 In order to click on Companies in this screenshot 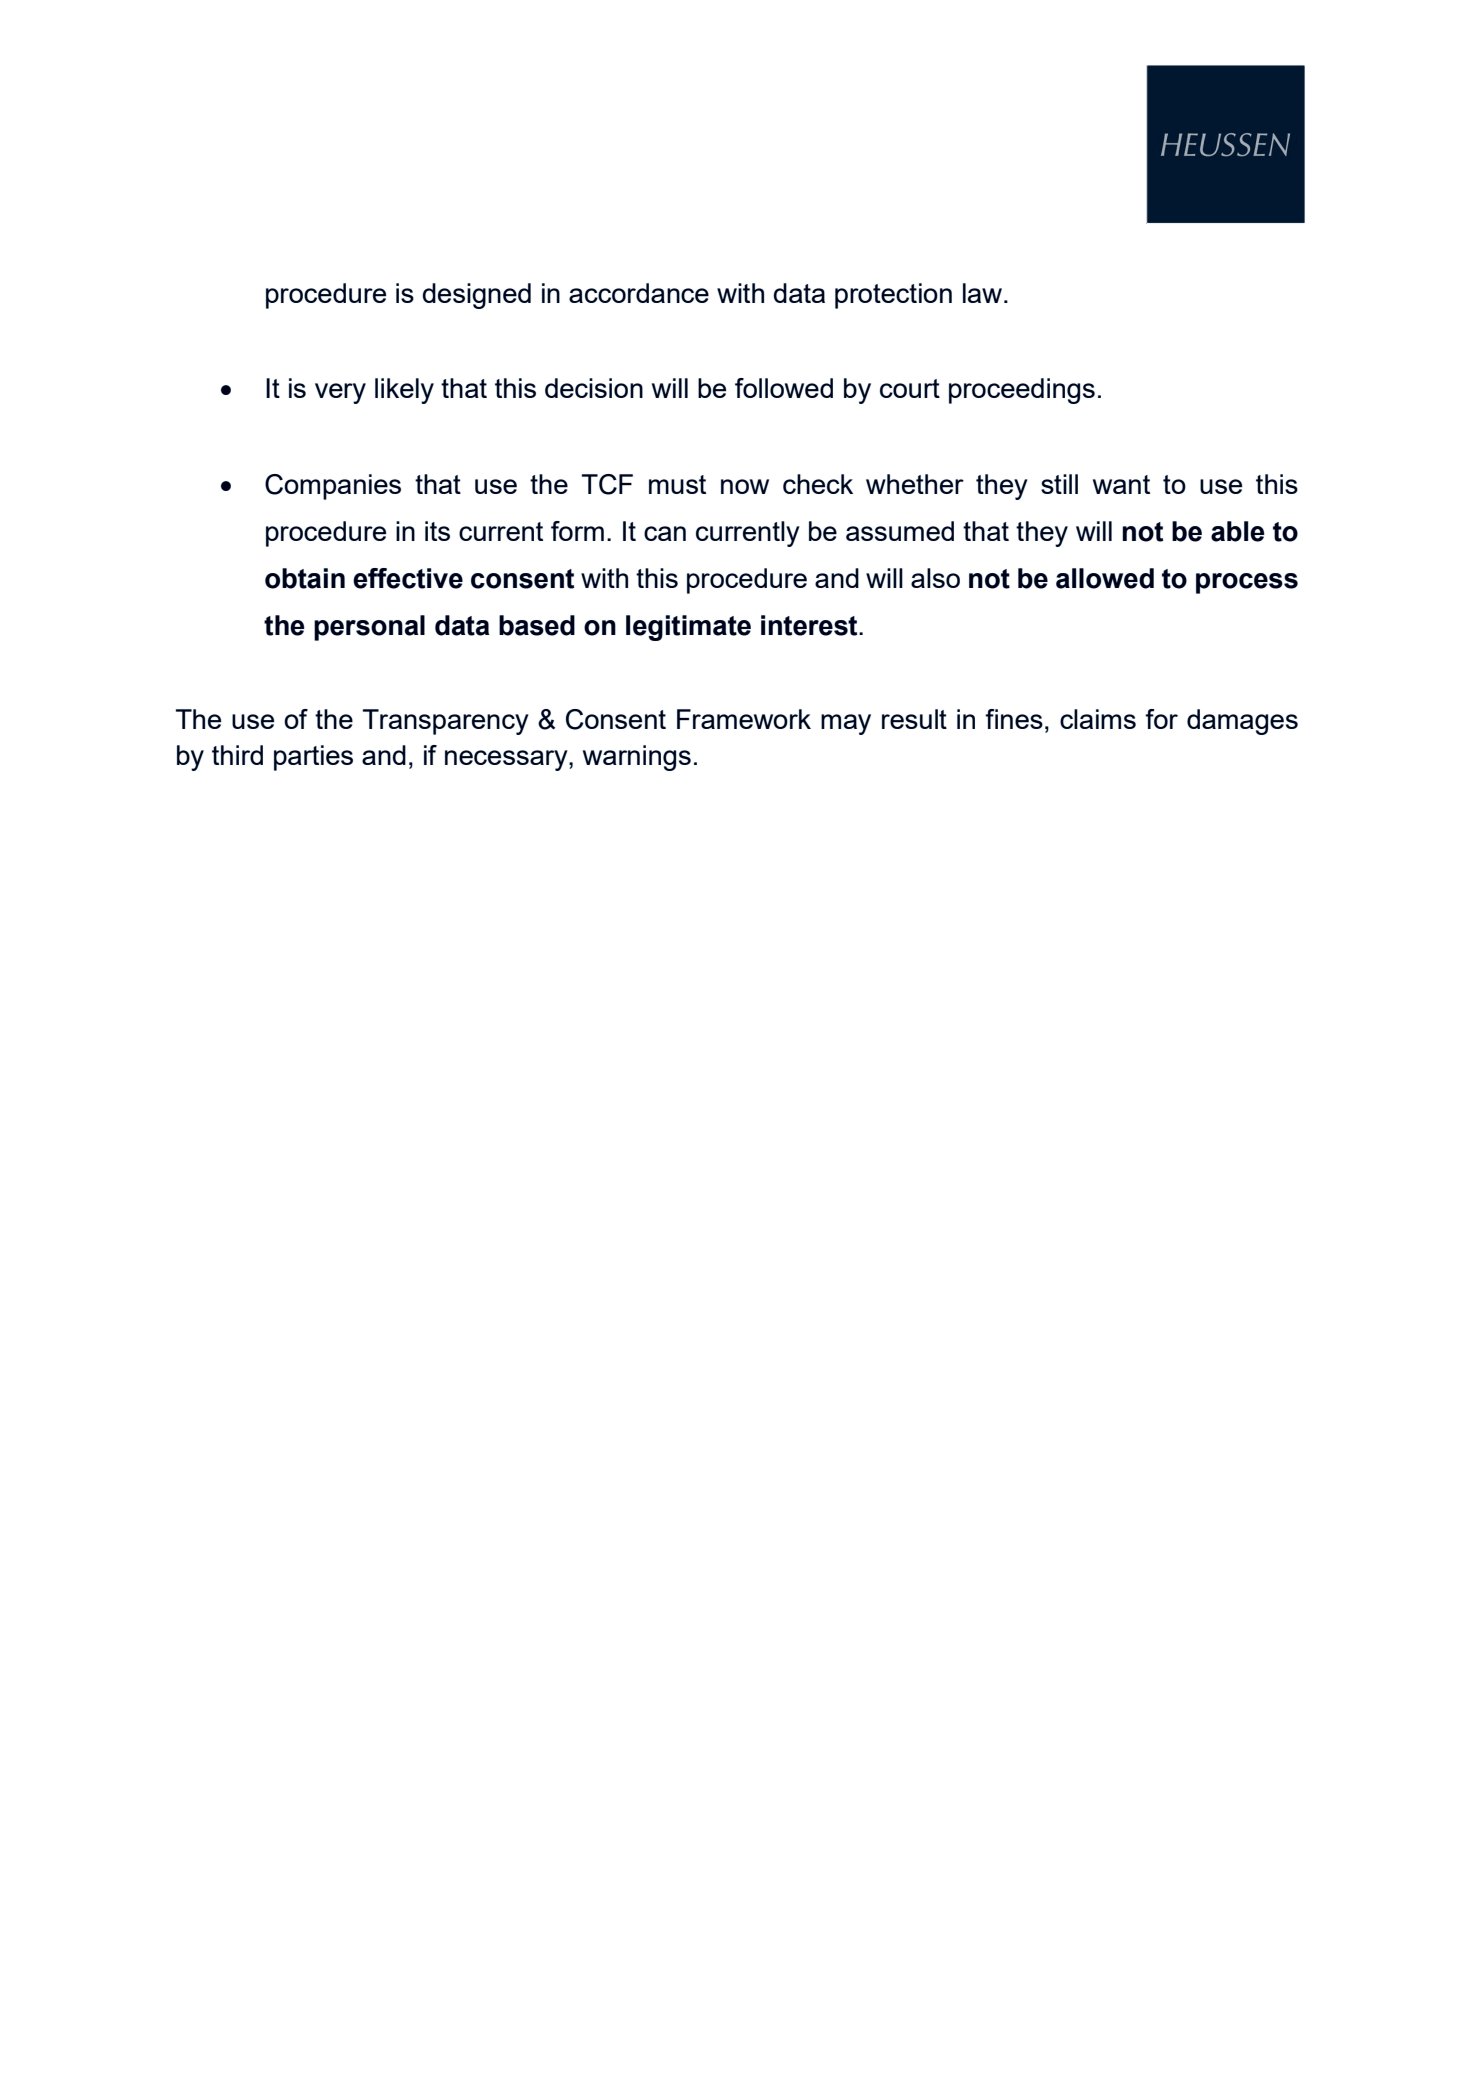, I will do `click(333, 487)`.
